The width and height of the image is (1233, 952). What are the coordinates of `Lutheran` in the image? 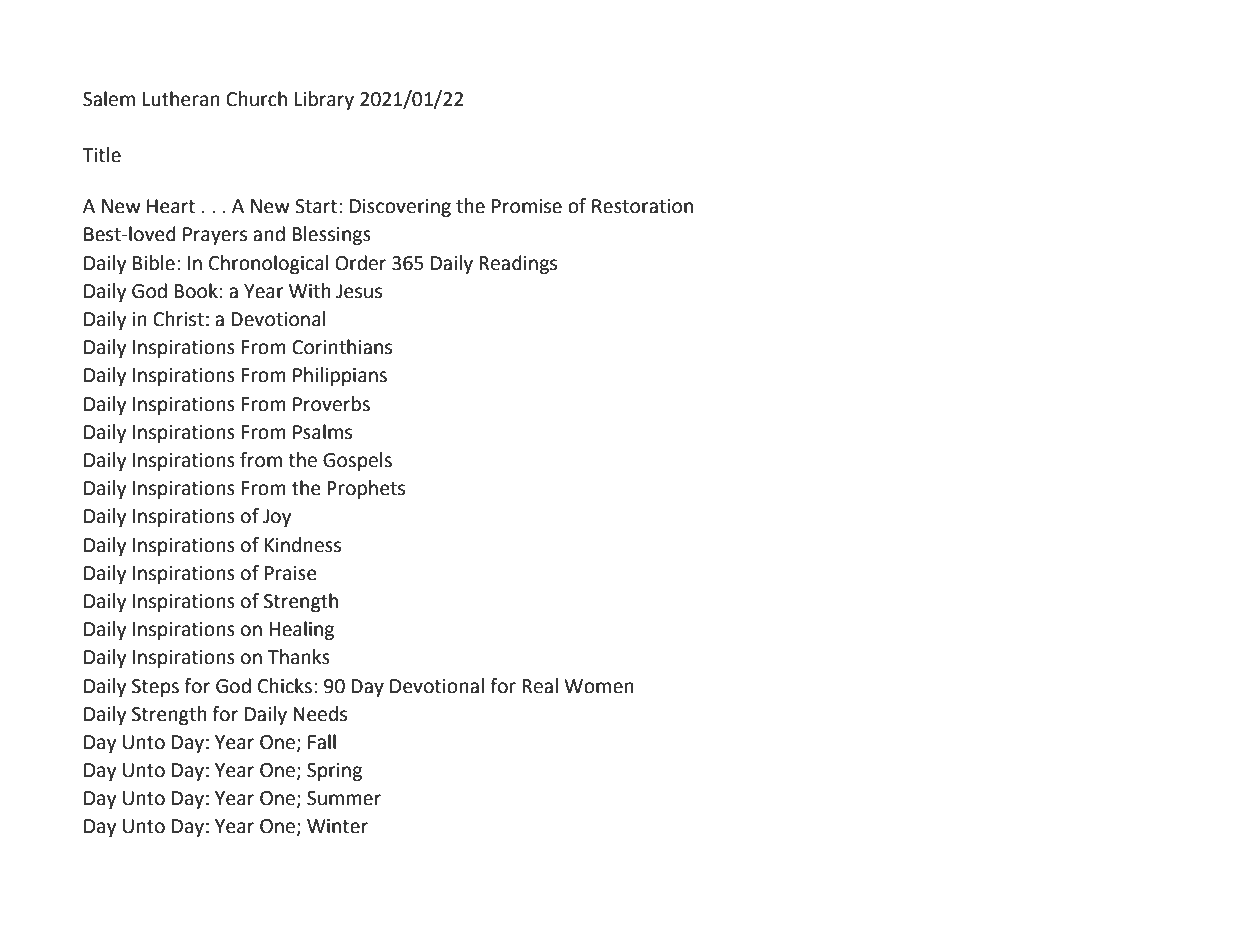 It's located at (181, 99).
